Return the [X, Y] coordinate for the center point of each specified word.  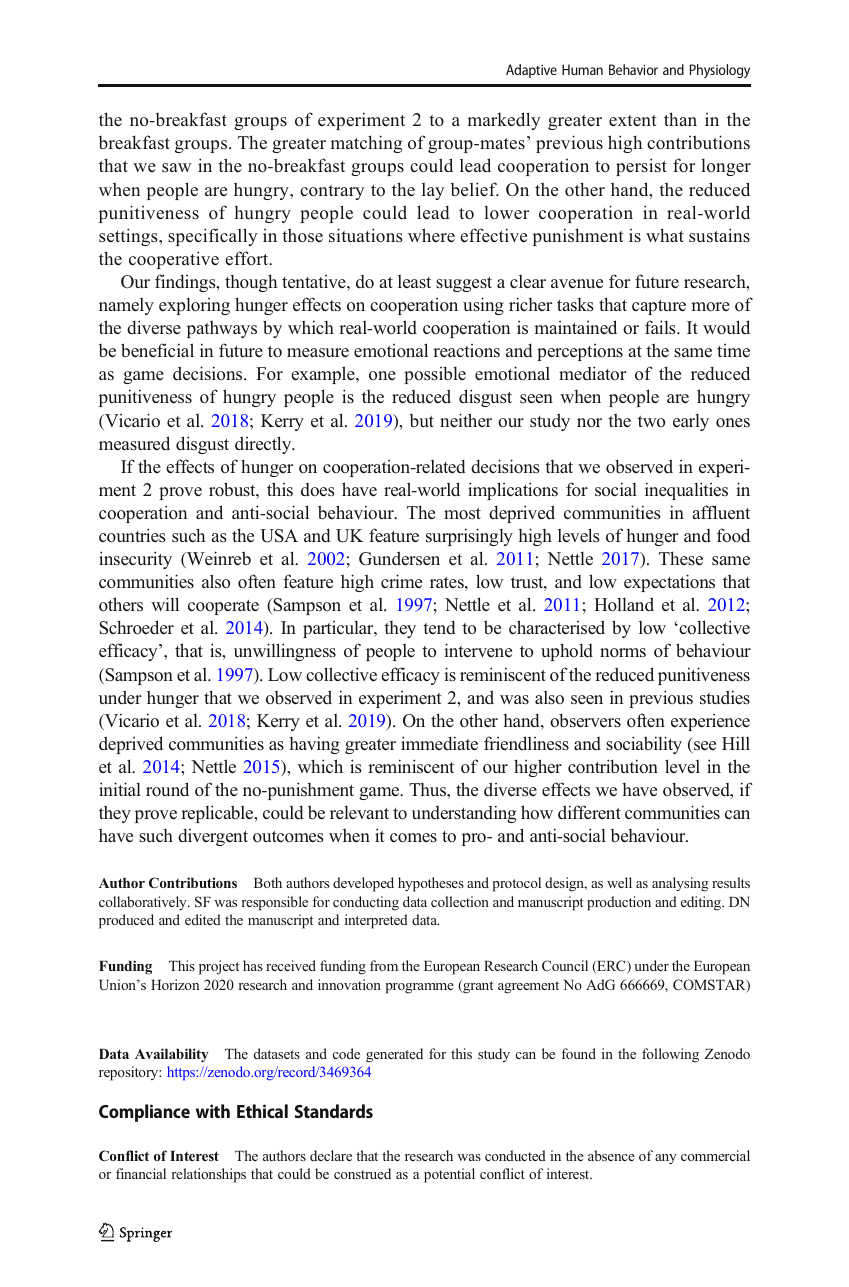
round [167, 789]
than [680, 119]
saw [177, 168]
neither [466, 420]
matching [366, 144]
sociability [644, 745]
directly [264, 445]
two [651, 421]
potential [449, 1175]
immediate [439, 743]
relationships [208, 1175]
